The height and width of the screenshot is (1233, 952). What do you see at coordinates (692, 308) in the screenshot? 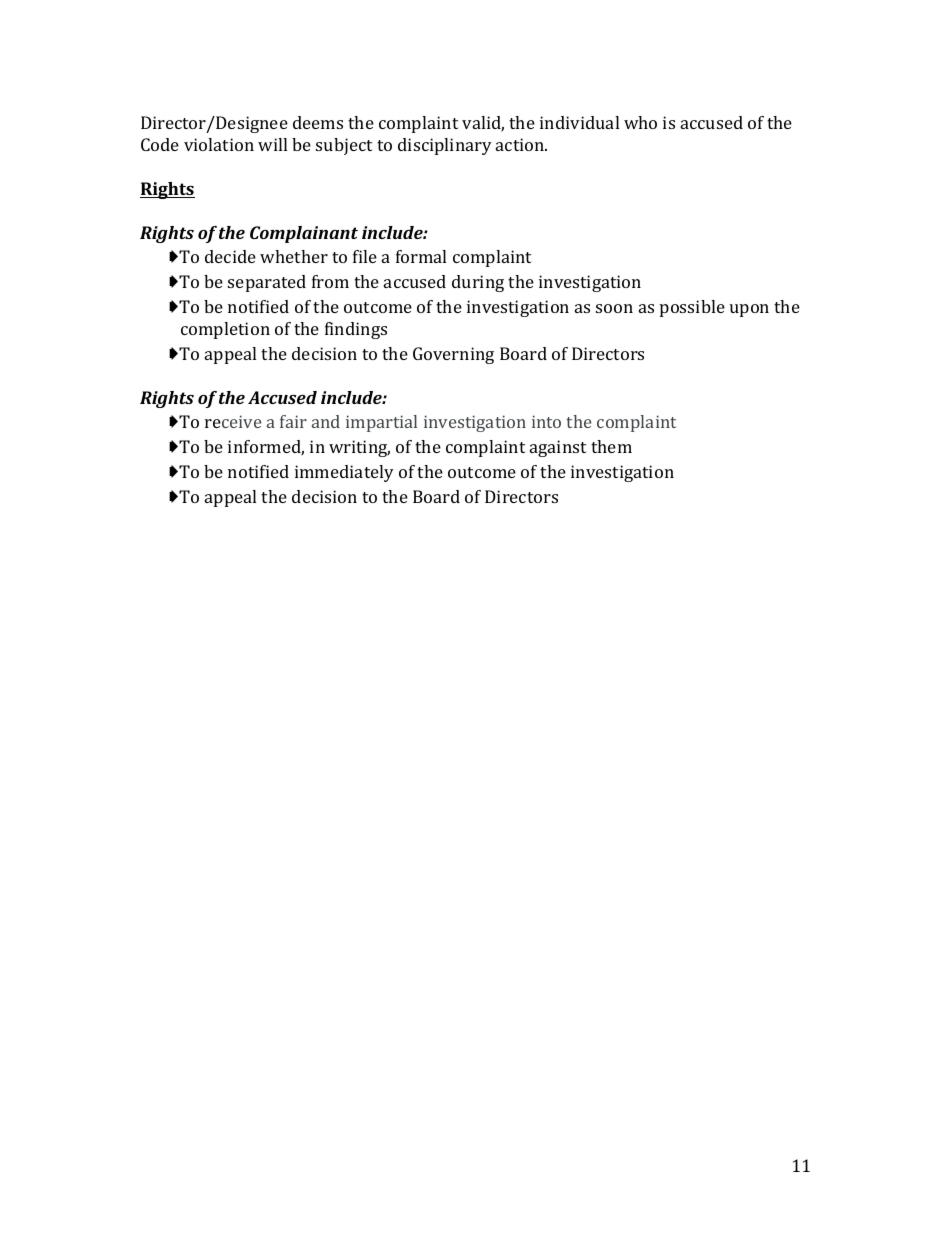
I see `possible` at bounding box center [692, 308].
